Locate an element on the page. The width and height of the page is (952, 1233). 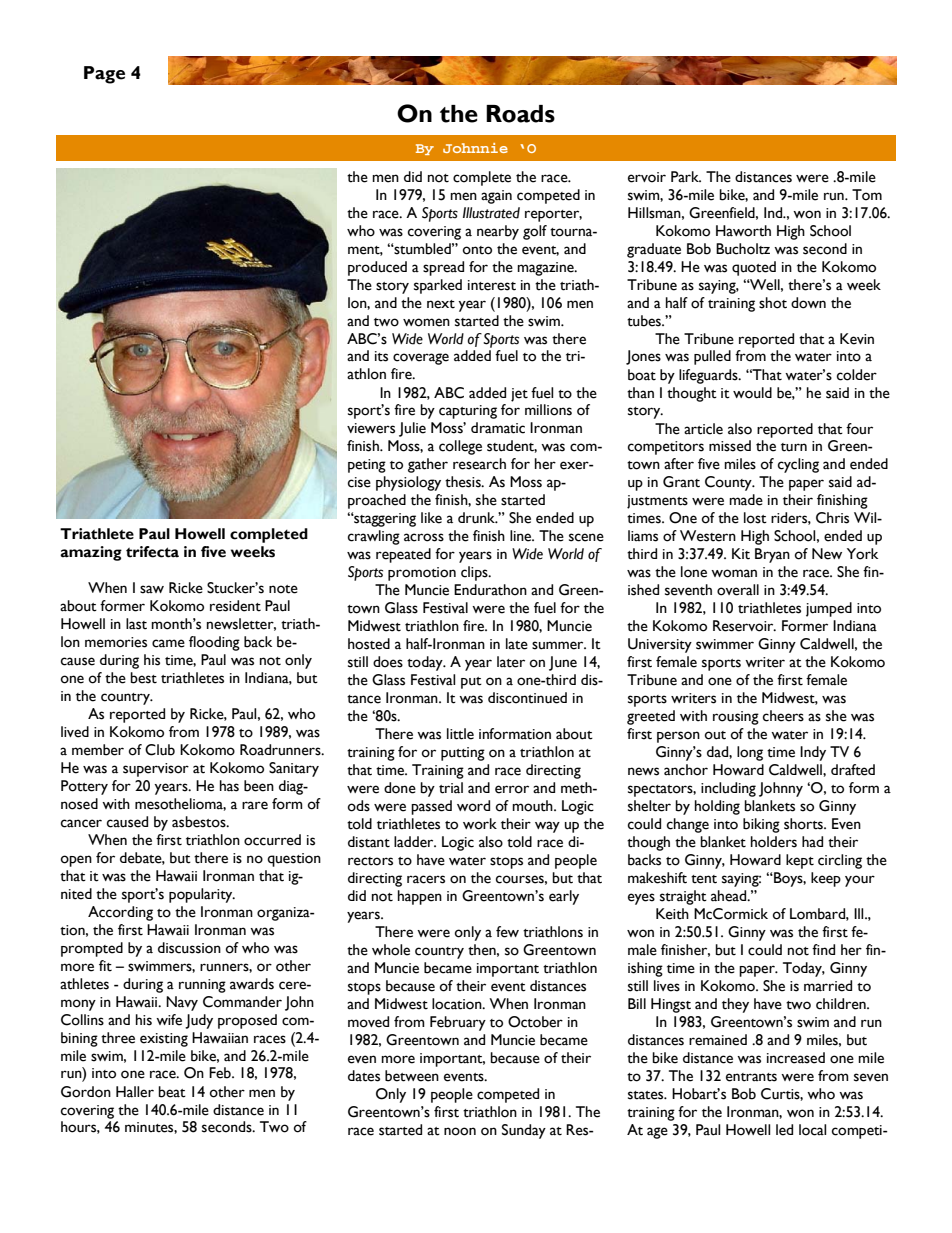
saw is located at coordinates (152, 589).
